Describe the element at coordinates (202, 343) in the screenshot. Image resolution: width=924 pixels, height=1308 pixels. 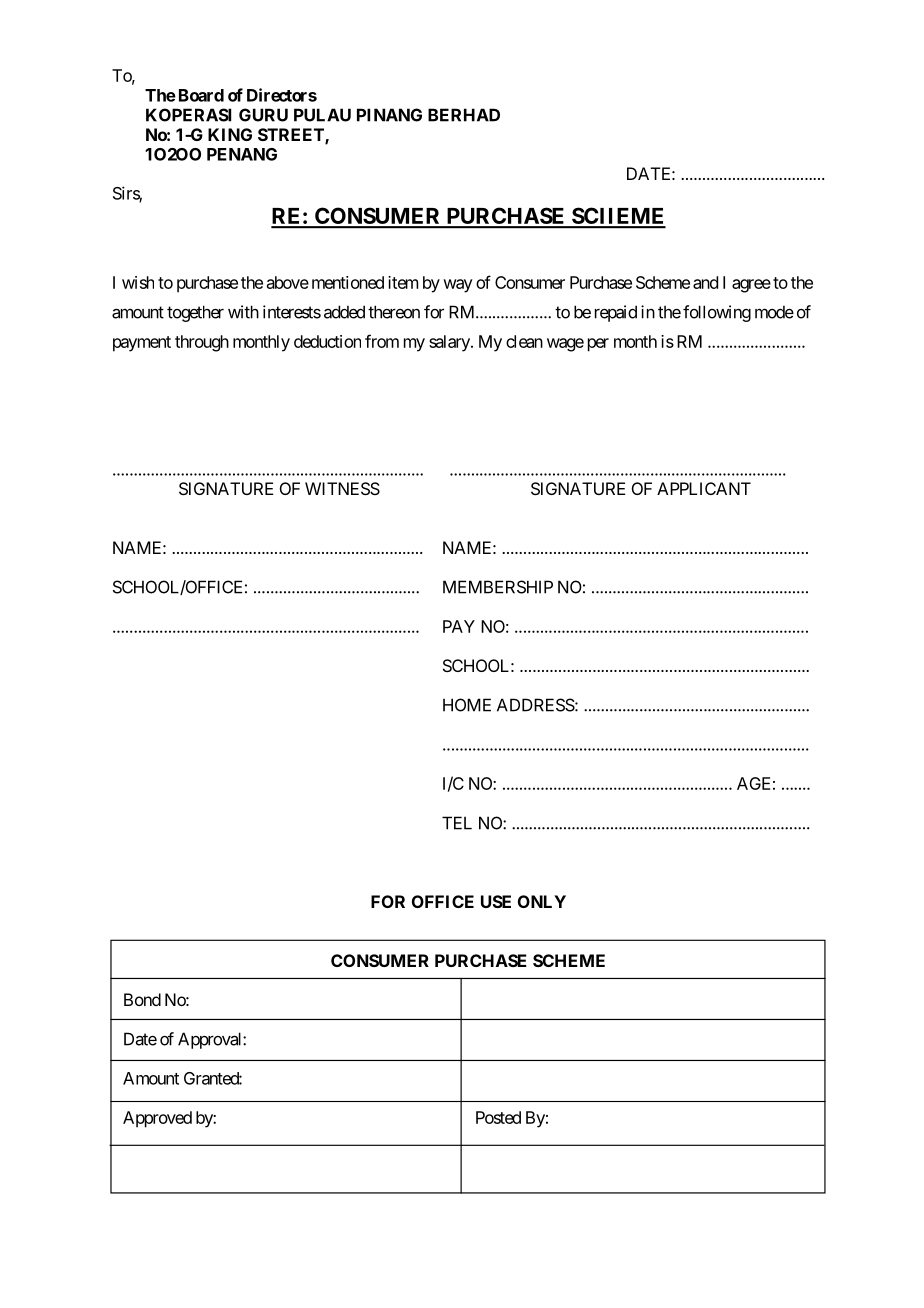
I see `through` at that location.
